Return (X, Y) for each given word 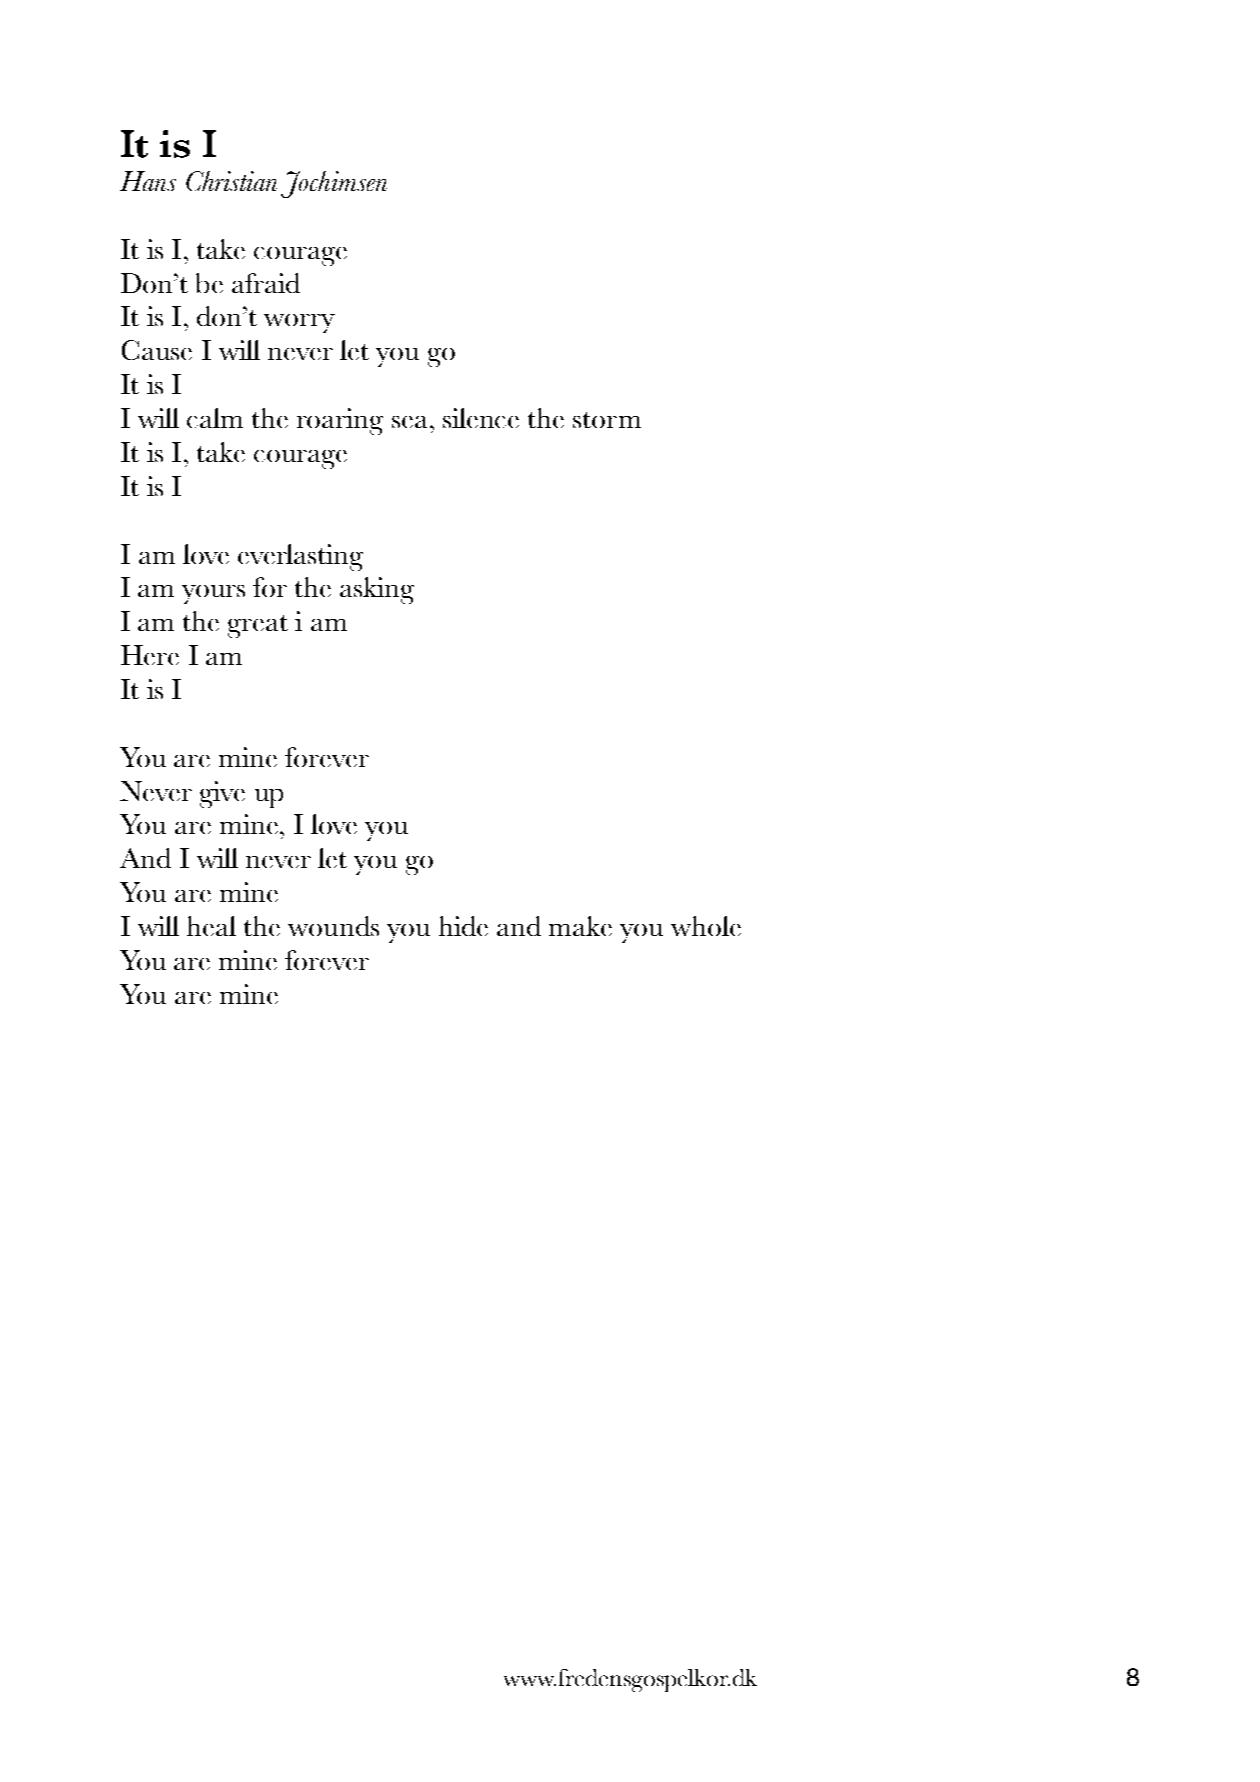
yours (213, 594)
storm (607, 420)
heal (211, 926)
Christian (231, 181)
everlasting (300, 557)
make (580, 926)
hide (463, 926)
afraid (266, 283)
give (222, 794)
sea (409, 422)
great (258, 626)
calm (215, 418)
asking (377, 590)
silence (481, 418)
